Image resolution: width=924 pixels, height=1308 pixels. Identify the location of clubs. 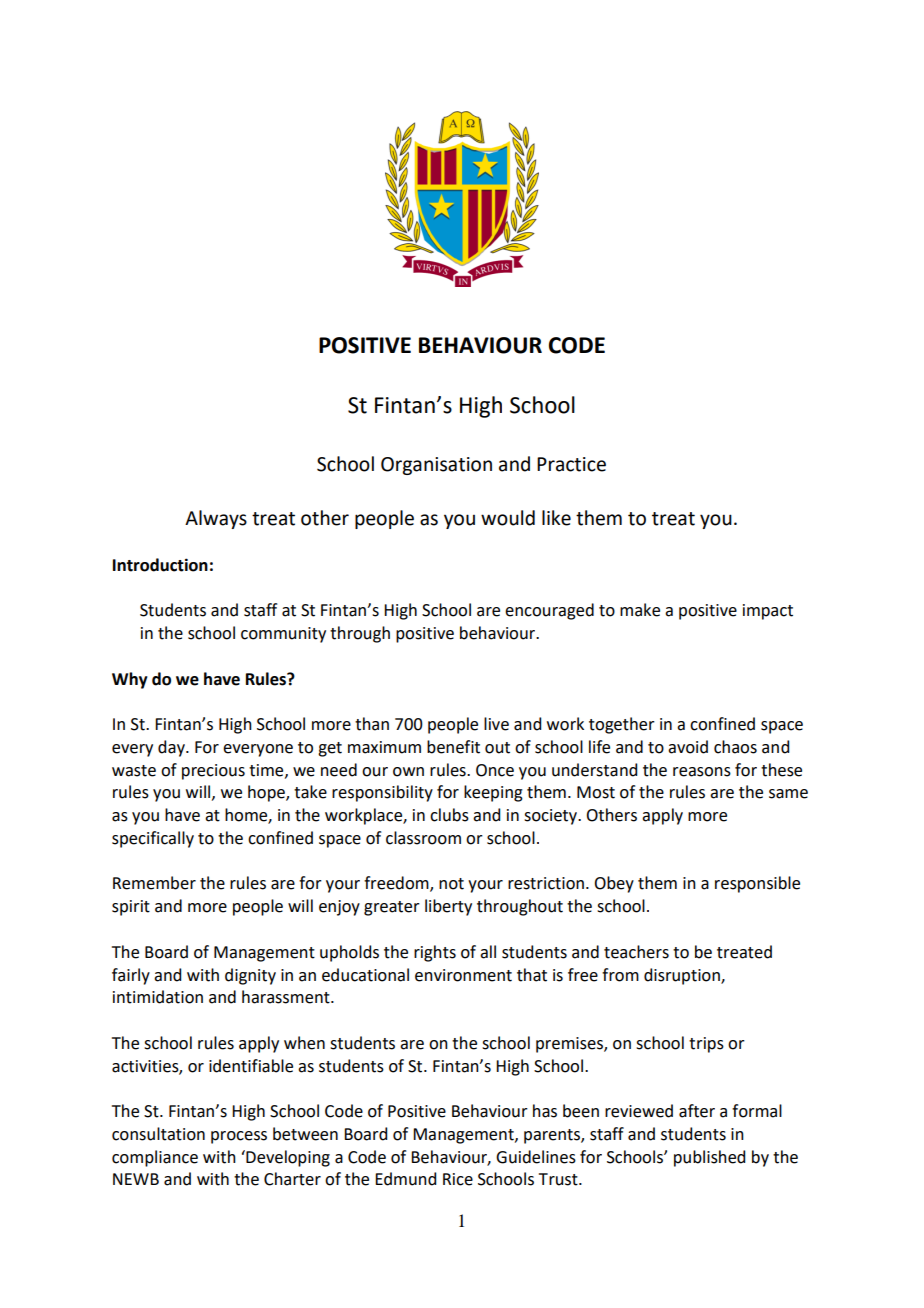
(449, 815).
